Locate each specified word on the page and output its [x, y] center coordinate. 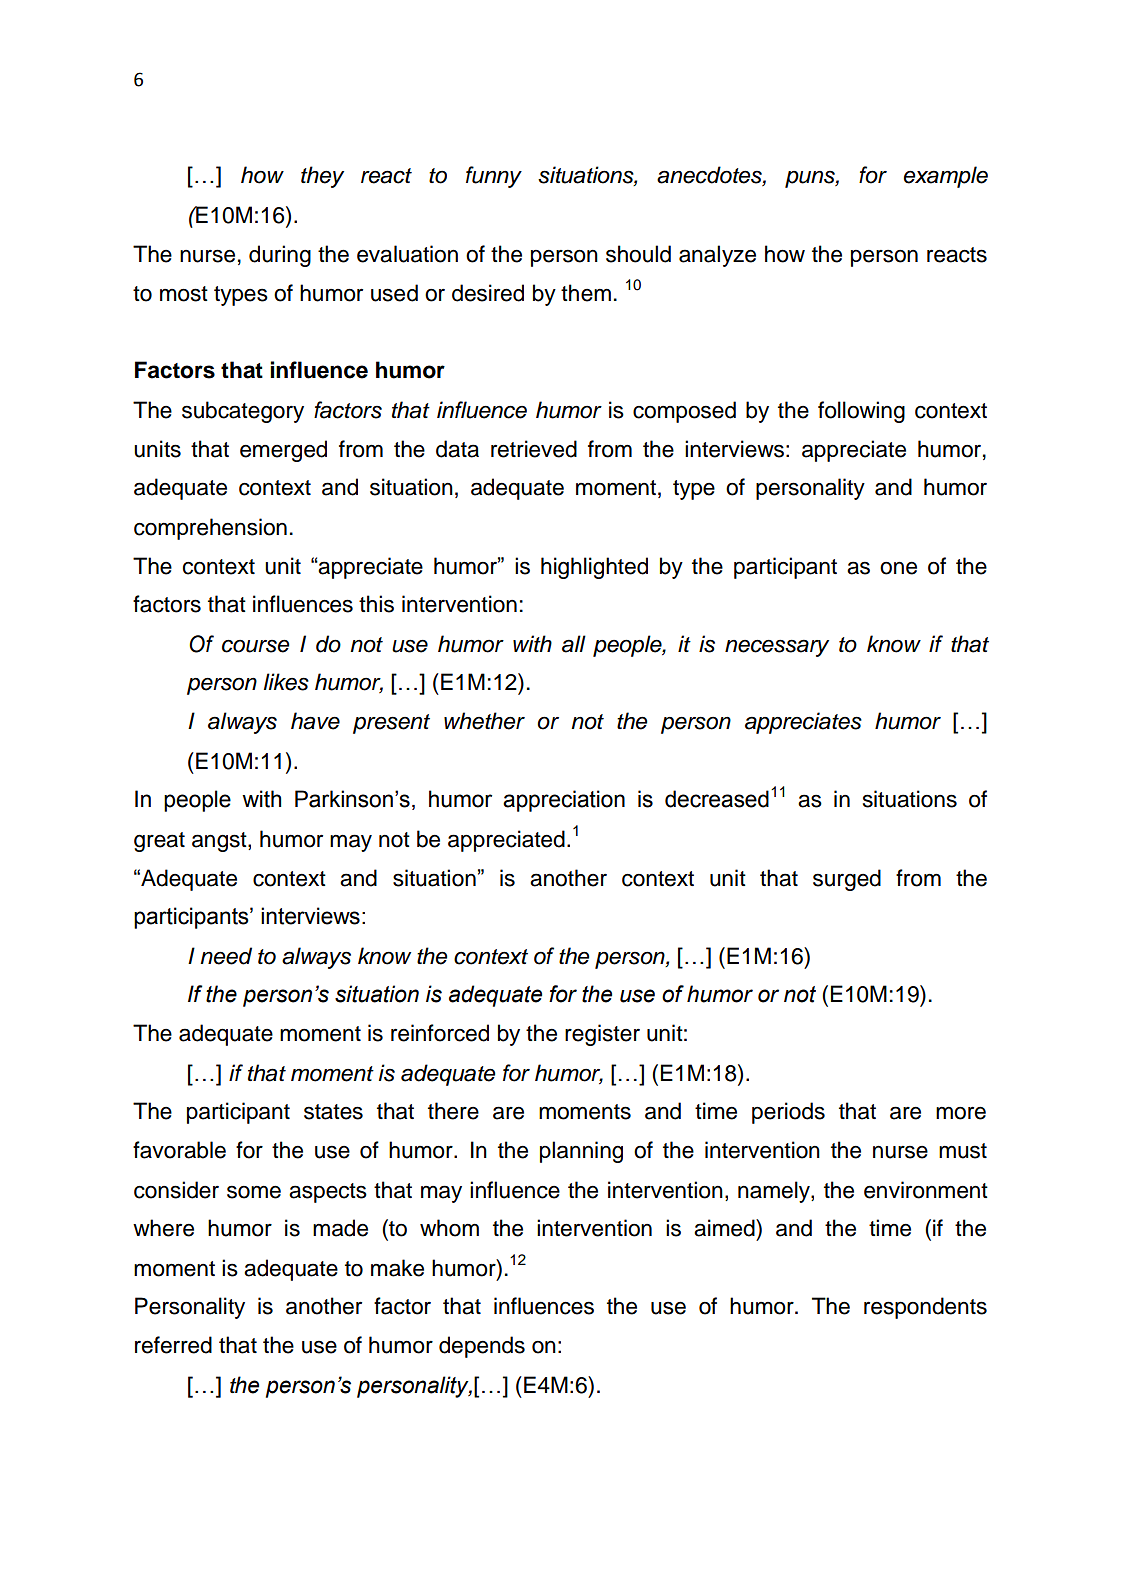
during [280, 256]
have [315, 721]
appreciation [564, 801]
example [946, 177]
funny [494, 177]
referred [173, 1345]
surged [847, 880]
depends [482, 1347]
